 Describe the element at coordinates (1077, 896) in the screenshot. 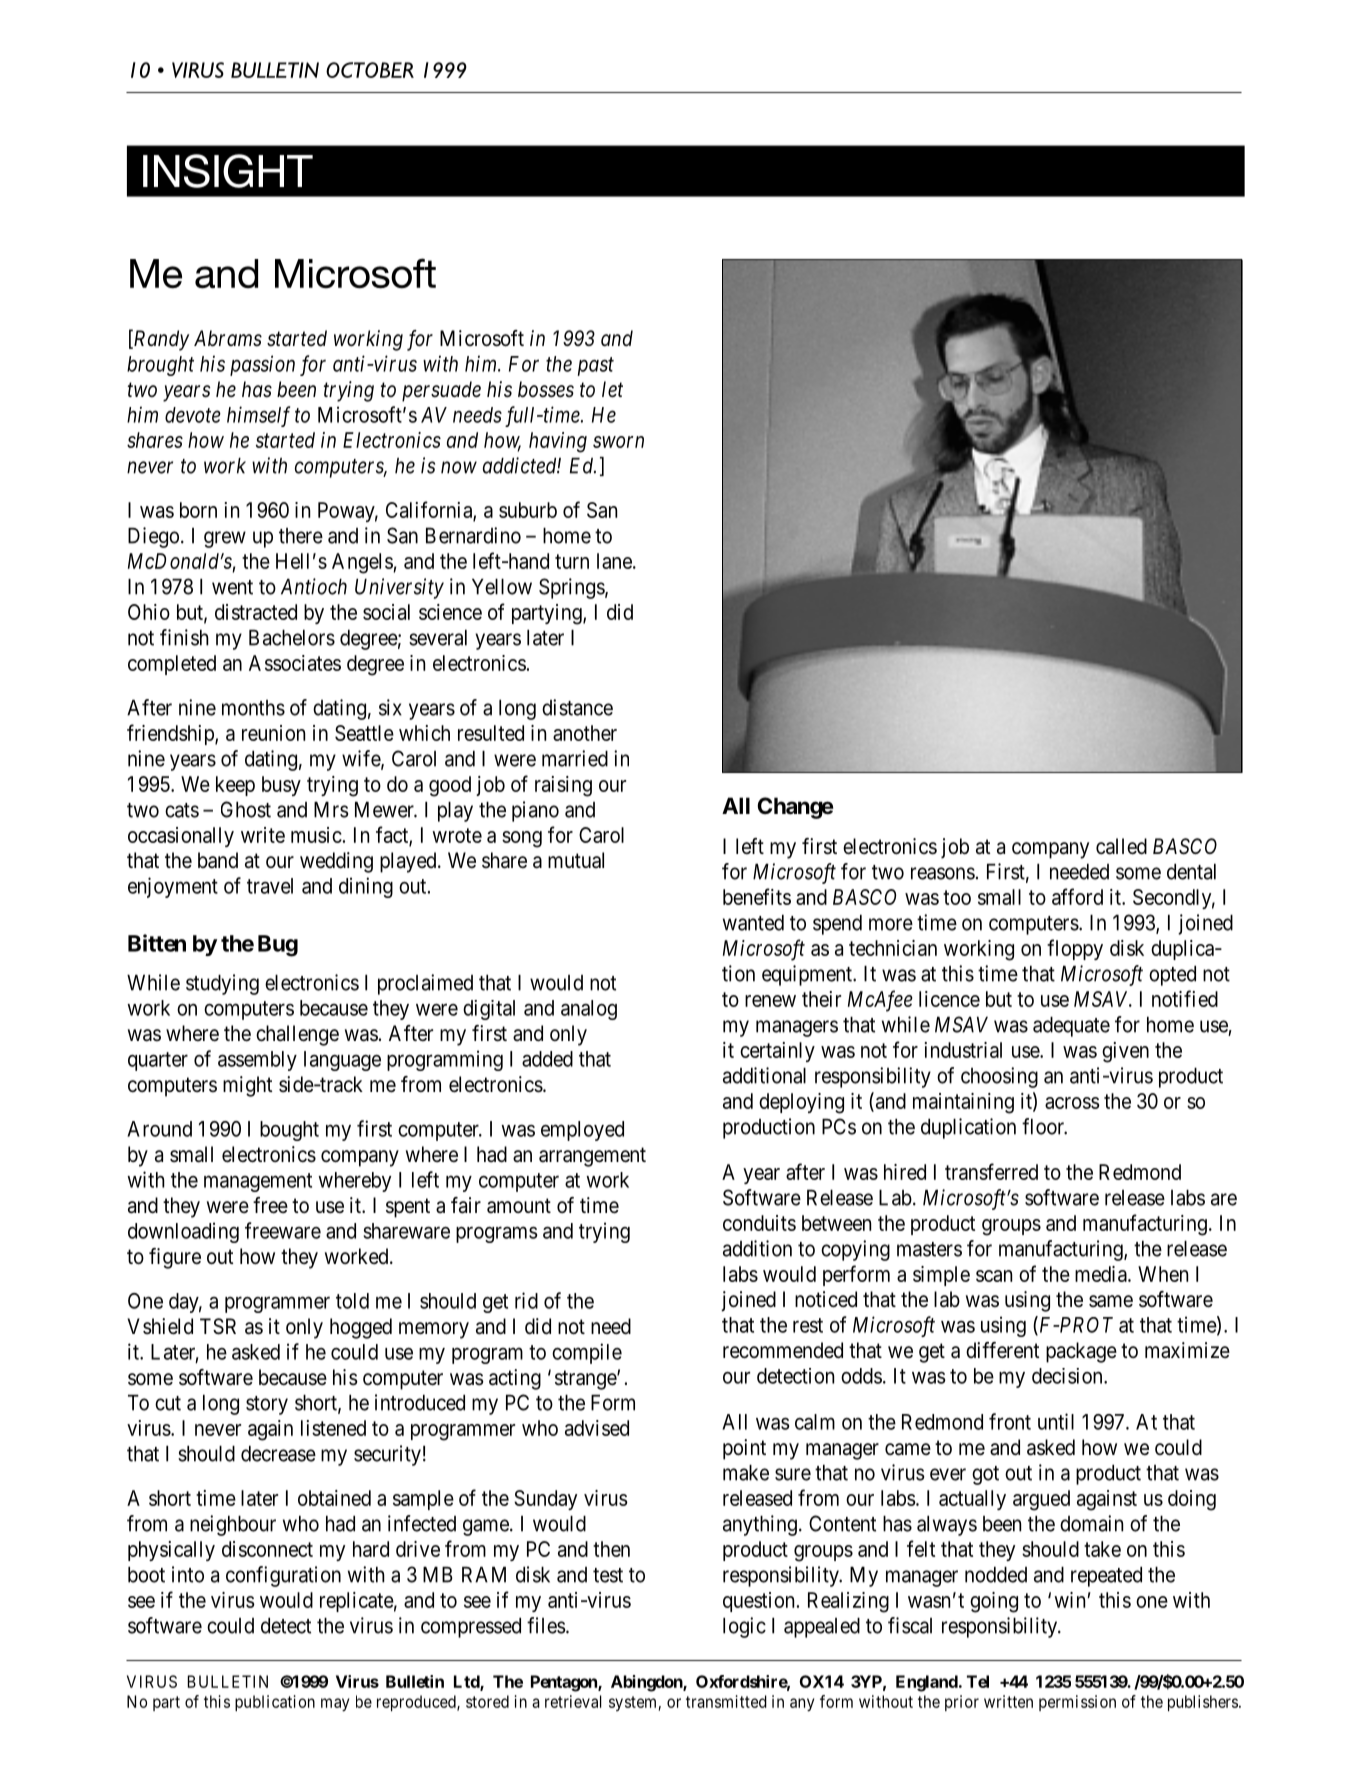

I see `afford` at that location.
